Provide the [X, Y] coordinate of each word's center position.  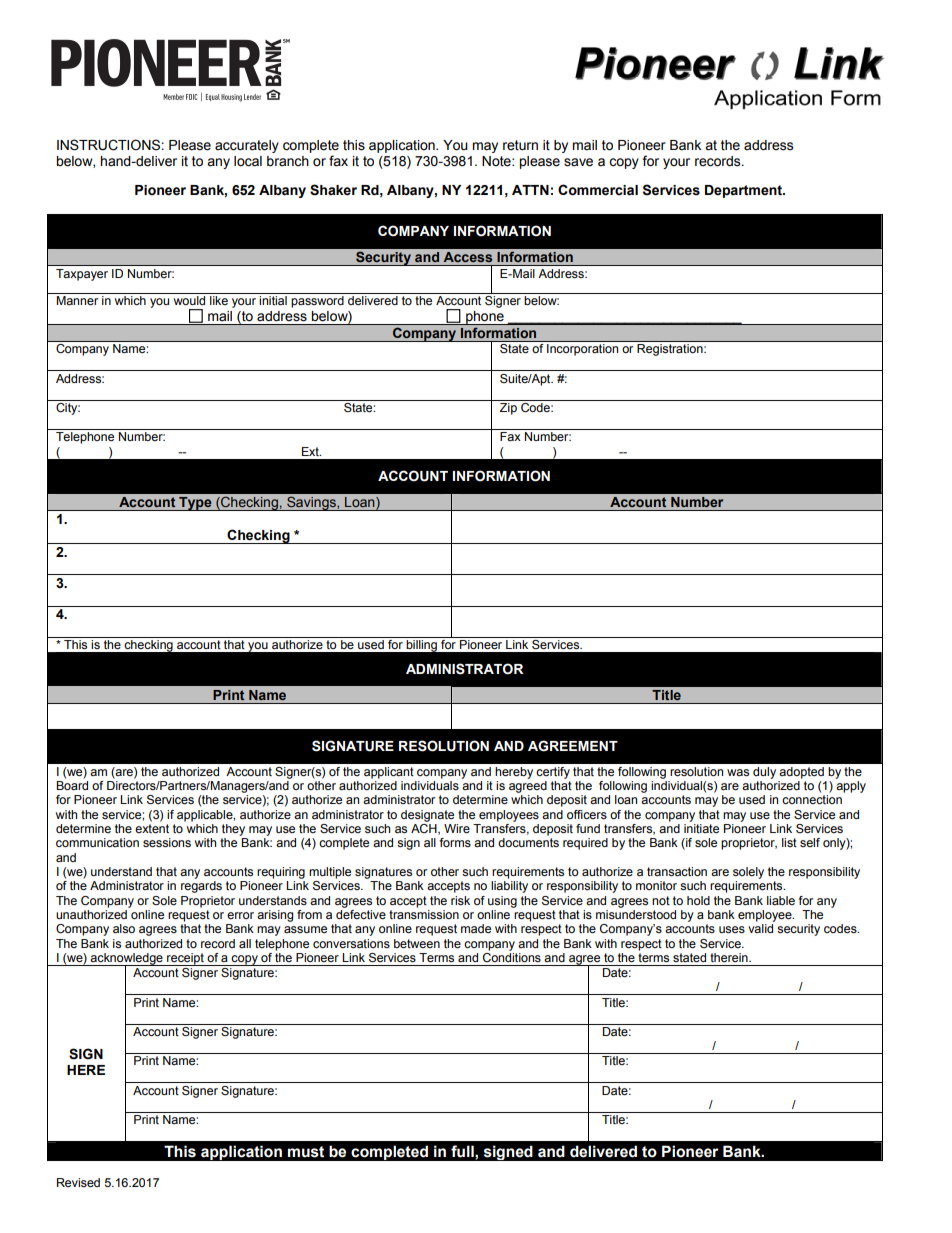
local [248, 161]
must [306, 1152]
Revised [78, 1182]
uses [732, 929]
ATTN [530, 190]
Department [744, 191]
